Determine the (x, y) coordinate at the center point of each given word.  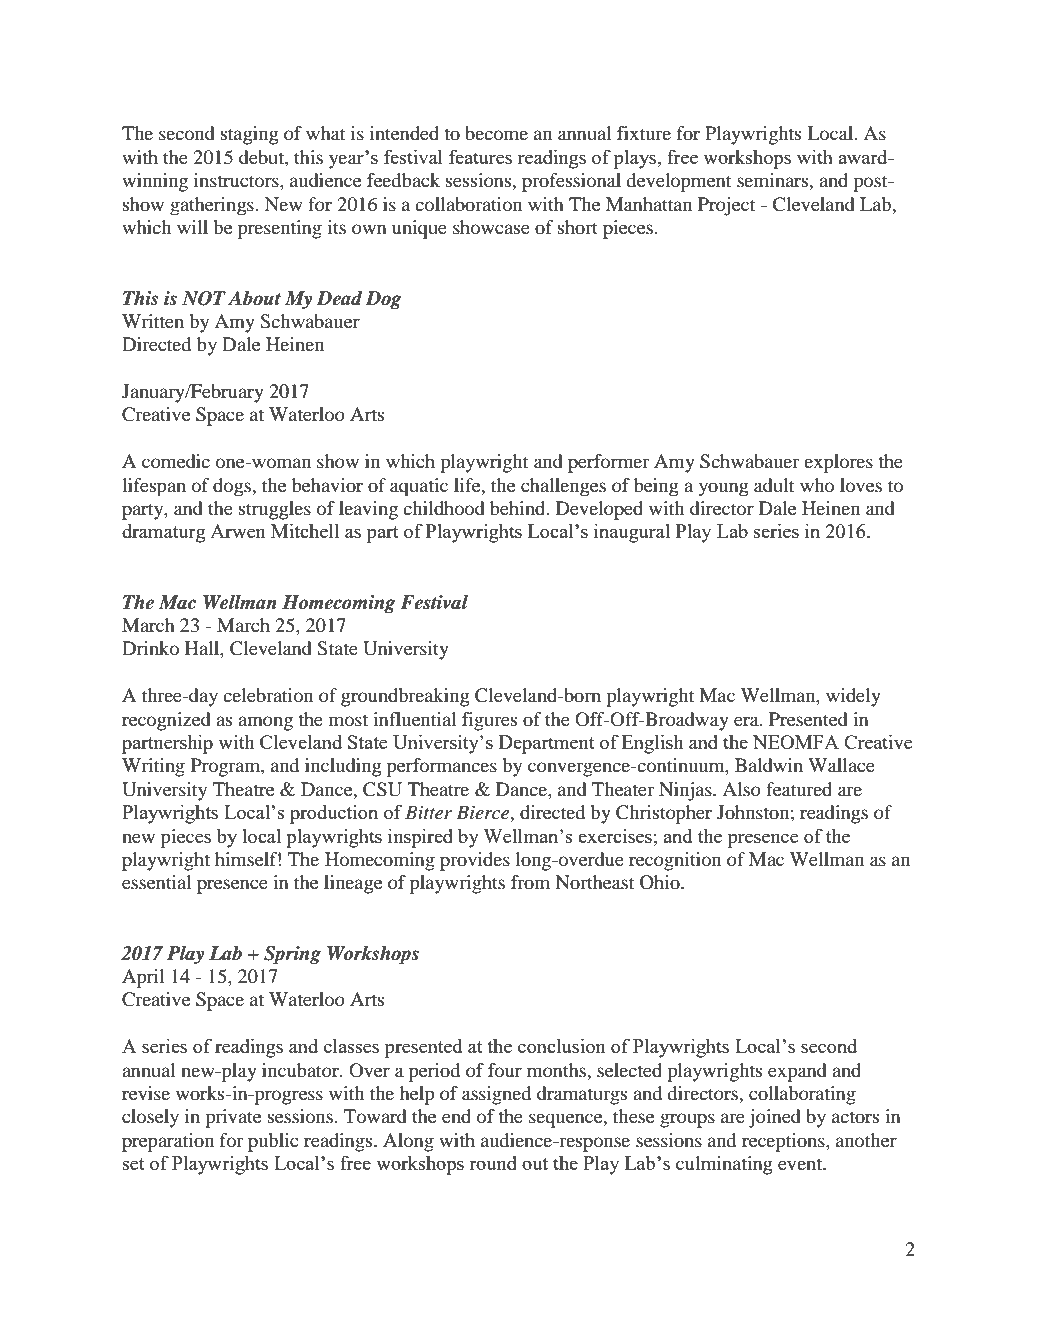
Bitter (428, 812)
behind (519, 508)
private (233, 1118)
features (480, 156)
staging (250, 135)
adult (774, 485)
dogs (233, 487)
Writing (153, 767)
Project (726, 206)
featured (799, 789)
